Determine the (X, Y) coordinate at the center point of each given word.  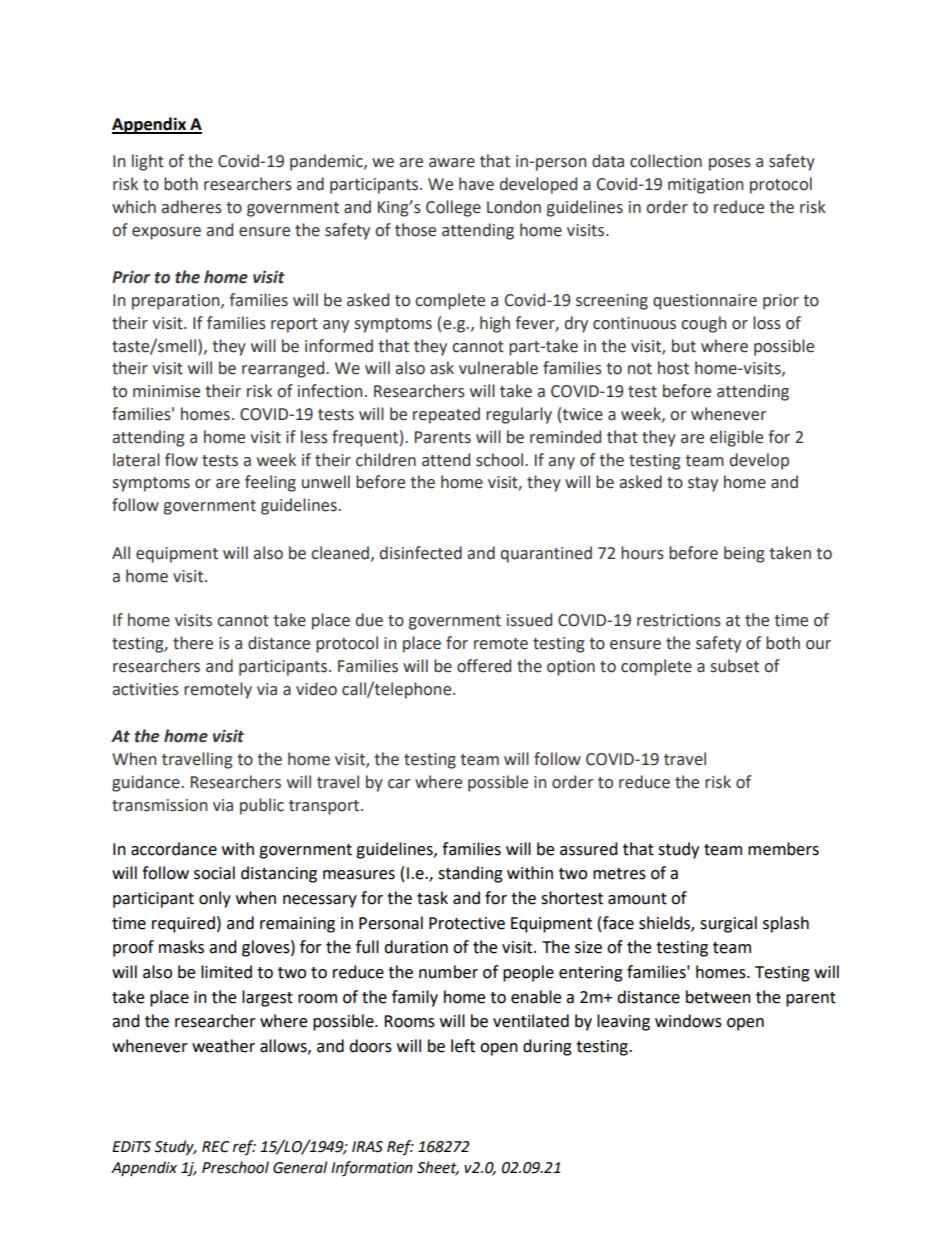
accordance (174, 849)
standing (470, 874)
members (783, 849)
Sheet (438, 1168)
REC (216, 1147)
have (476, 184)
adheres (192, 207)
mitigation (705, 186)
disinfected (421, 553)
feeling (270, 483)
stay (703, 484)
